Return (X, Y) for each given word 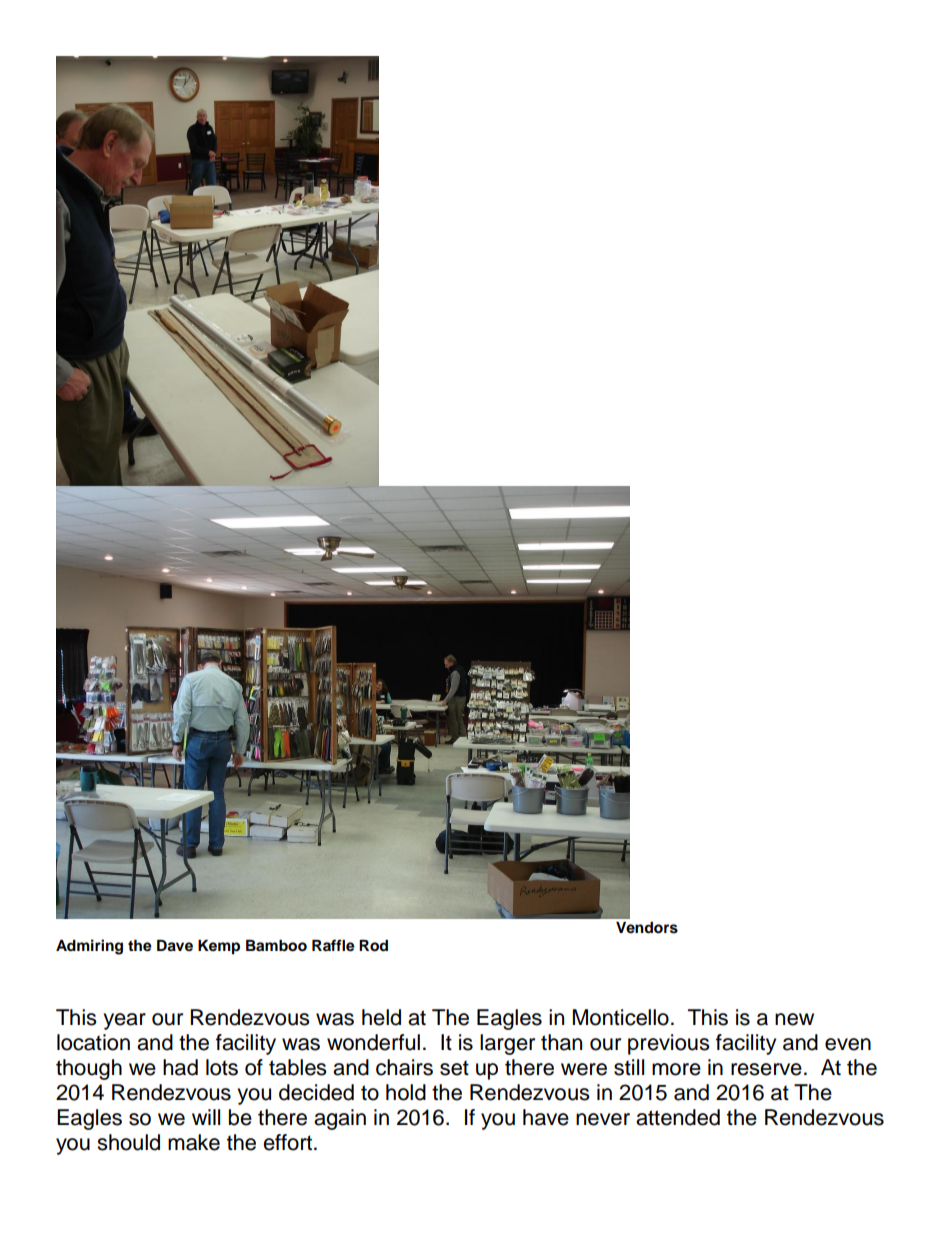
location (93, 1042)
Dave (175, 946)
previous (669, 1044)
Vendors (647, 928)
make (194, 1142)
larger (507, 1044)
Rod (373, 946)
